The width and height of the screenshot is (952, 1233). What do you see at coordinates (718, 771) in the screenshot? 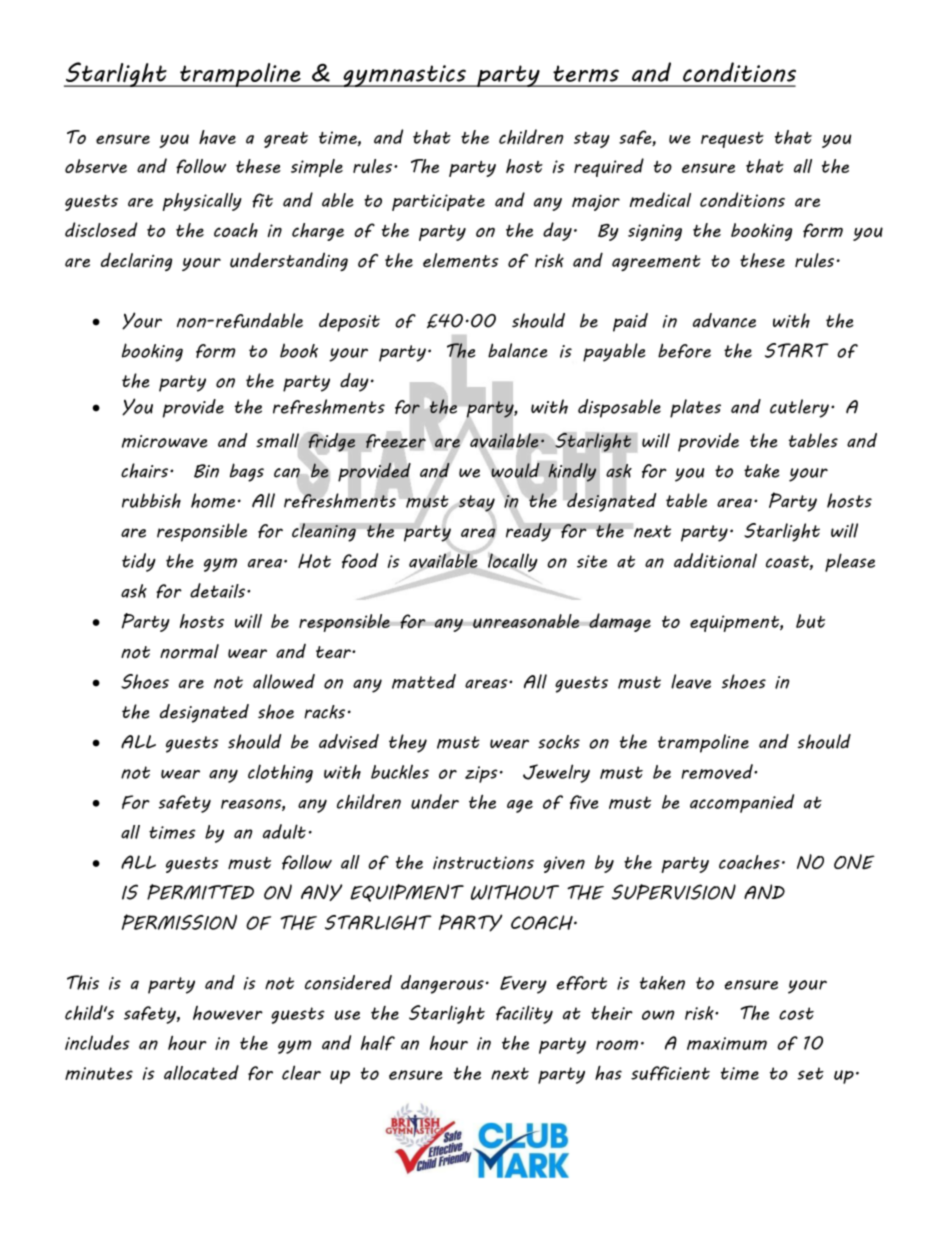
I see `removed` at bounding box center [718, 771].
